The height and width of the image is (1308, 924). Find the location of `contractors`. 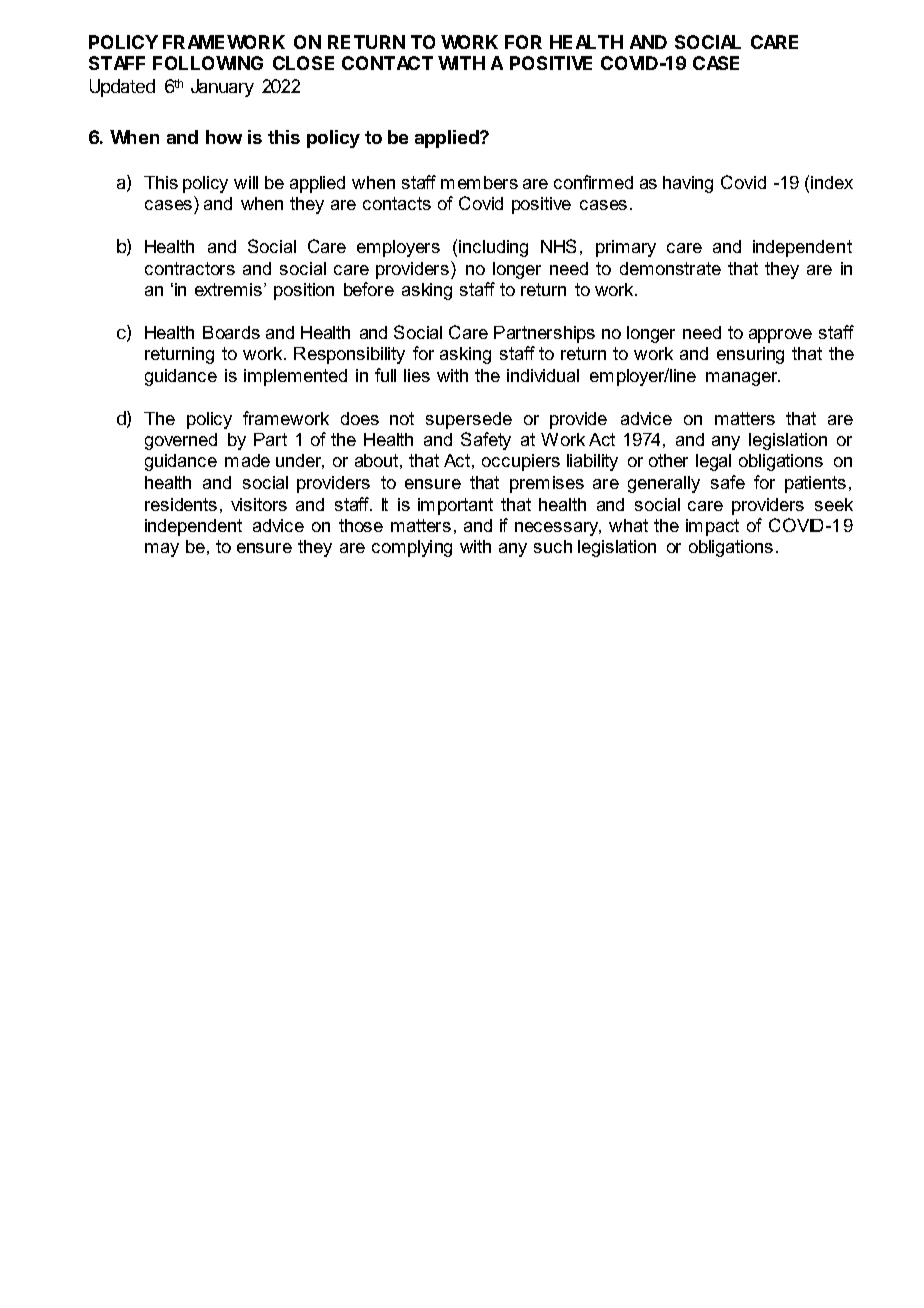

contractors is located at coordinates (190, 268).
